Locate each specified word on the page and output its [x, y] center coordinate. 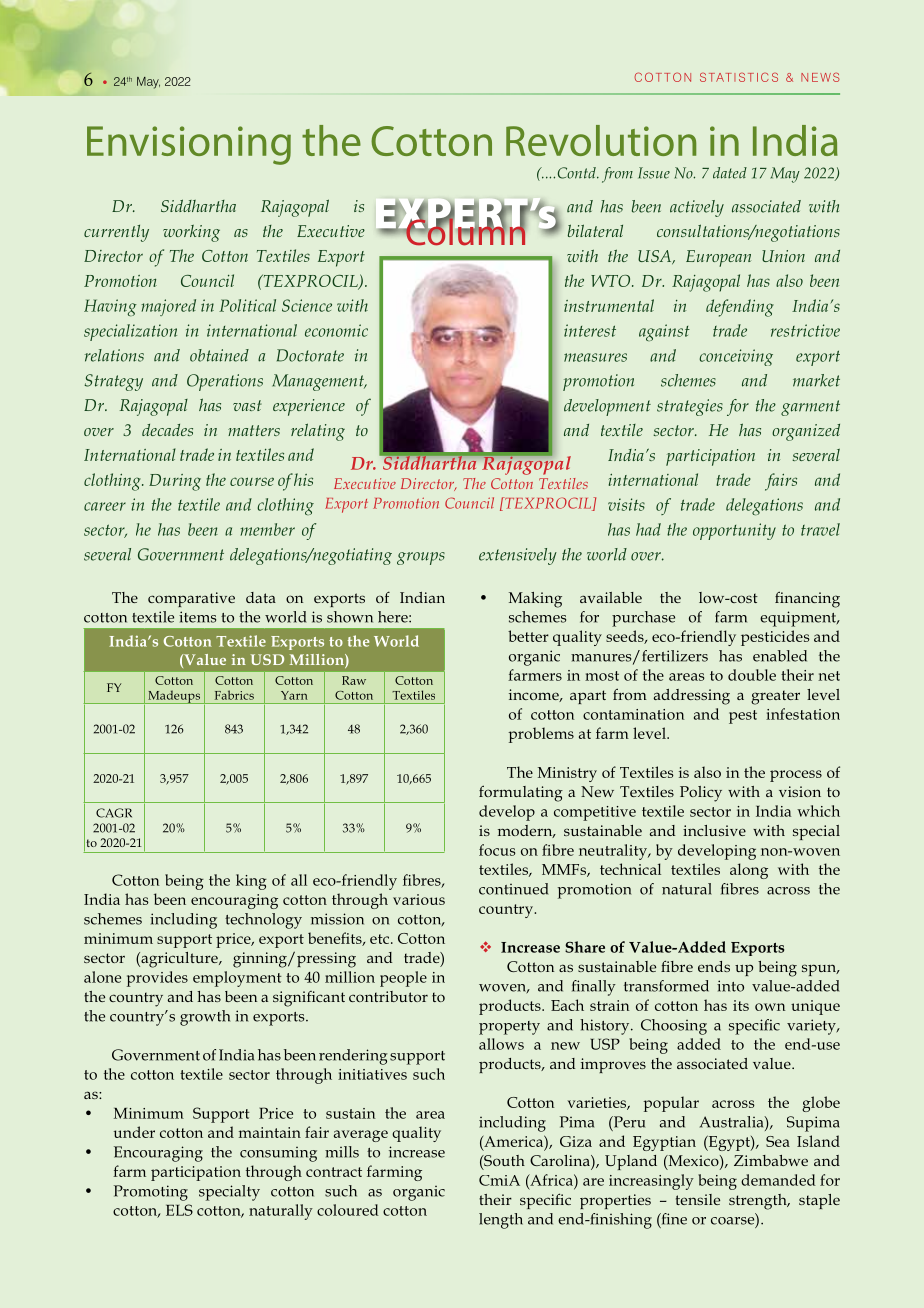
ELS [179, 1210]
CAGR [114, 813]
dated [730, 173]
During [175, 482]
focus [497, 850]
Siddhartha [198, 205]
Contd [578, 173]
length [501, 1221]
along [749, 871]
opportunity [734, 531]
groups [421, 558]
